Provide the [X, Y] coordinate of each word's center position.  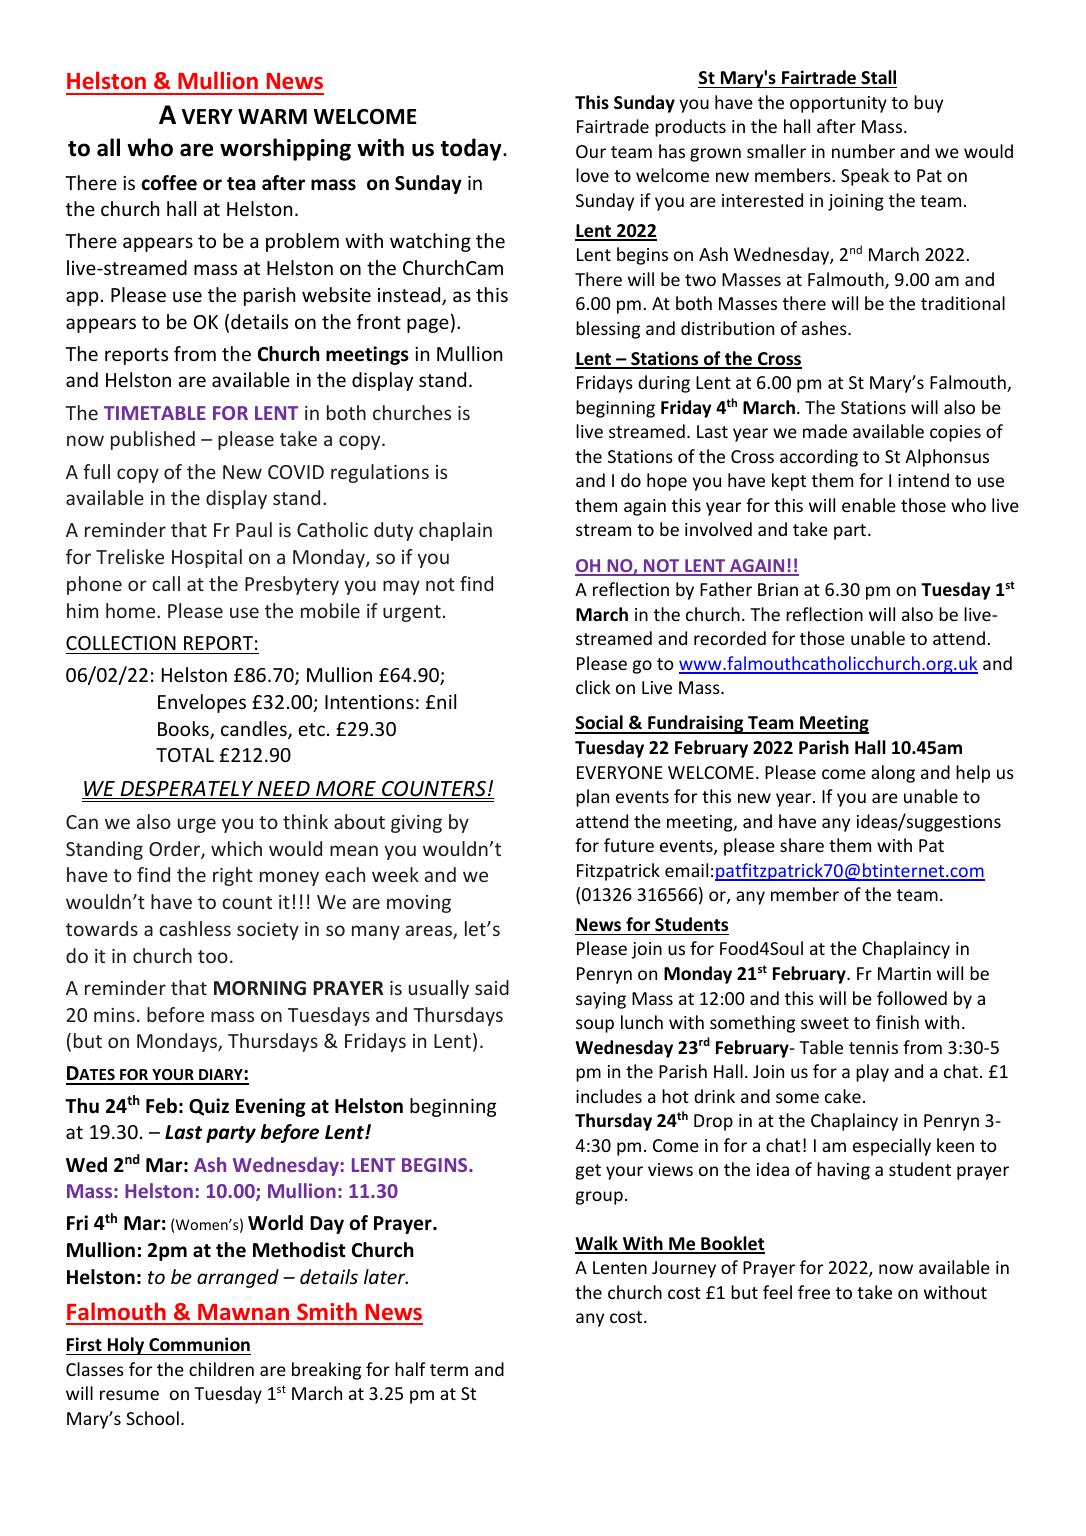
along [893, 774]
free [814, 1292]
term [449, 1370]
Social [600, 724]
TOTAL [185, 755]
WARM [272, 116]
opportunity [838, 104]
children [221, 1369]
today [472, 149]
